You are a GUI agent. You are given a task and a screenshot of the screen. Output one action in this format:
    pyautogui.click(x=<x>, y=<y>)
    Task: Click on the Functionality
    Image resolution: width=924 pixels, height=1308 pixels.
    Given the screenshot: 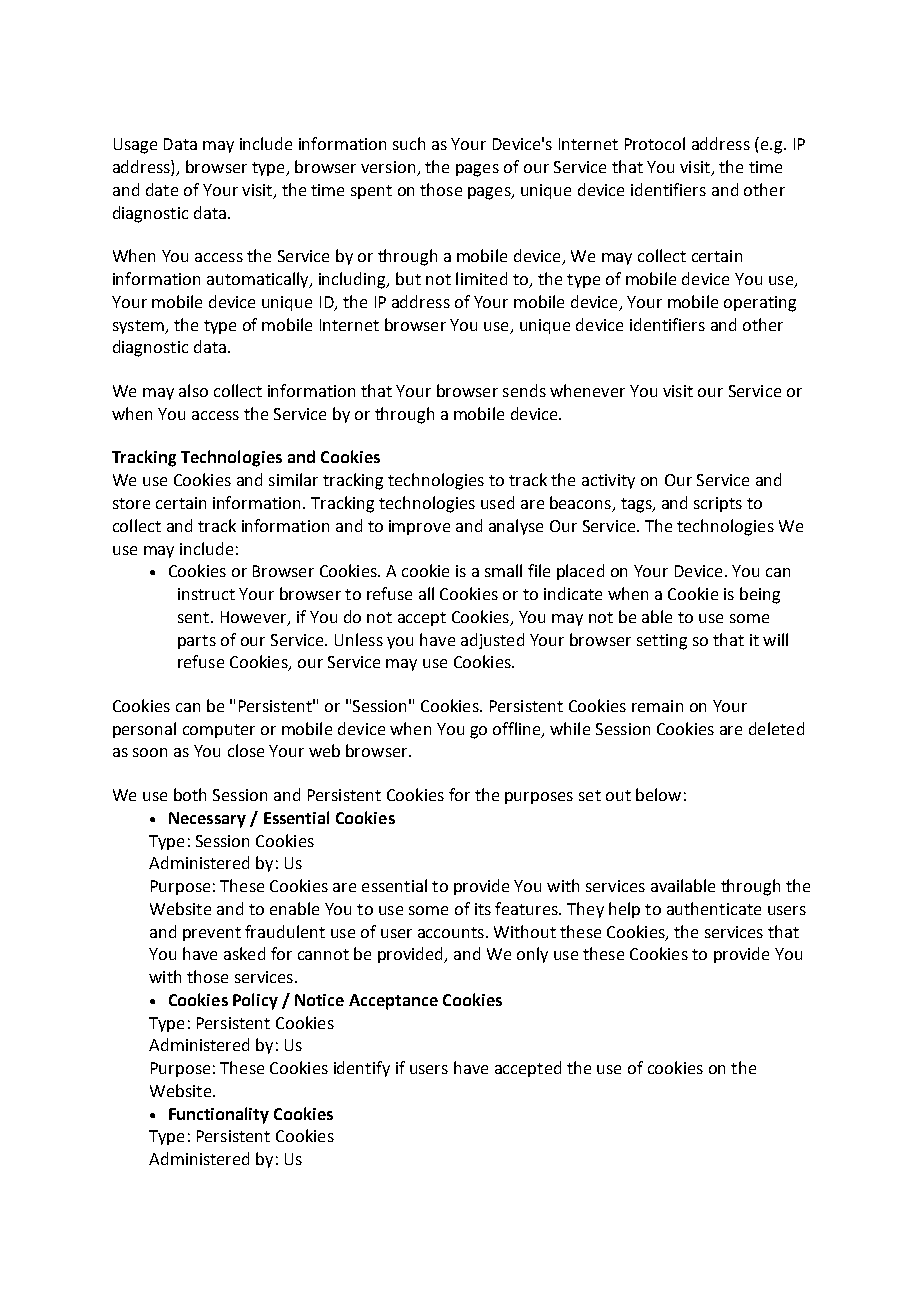 What is the action you would take?
    pyautogui.click(x=219, y=1115)
